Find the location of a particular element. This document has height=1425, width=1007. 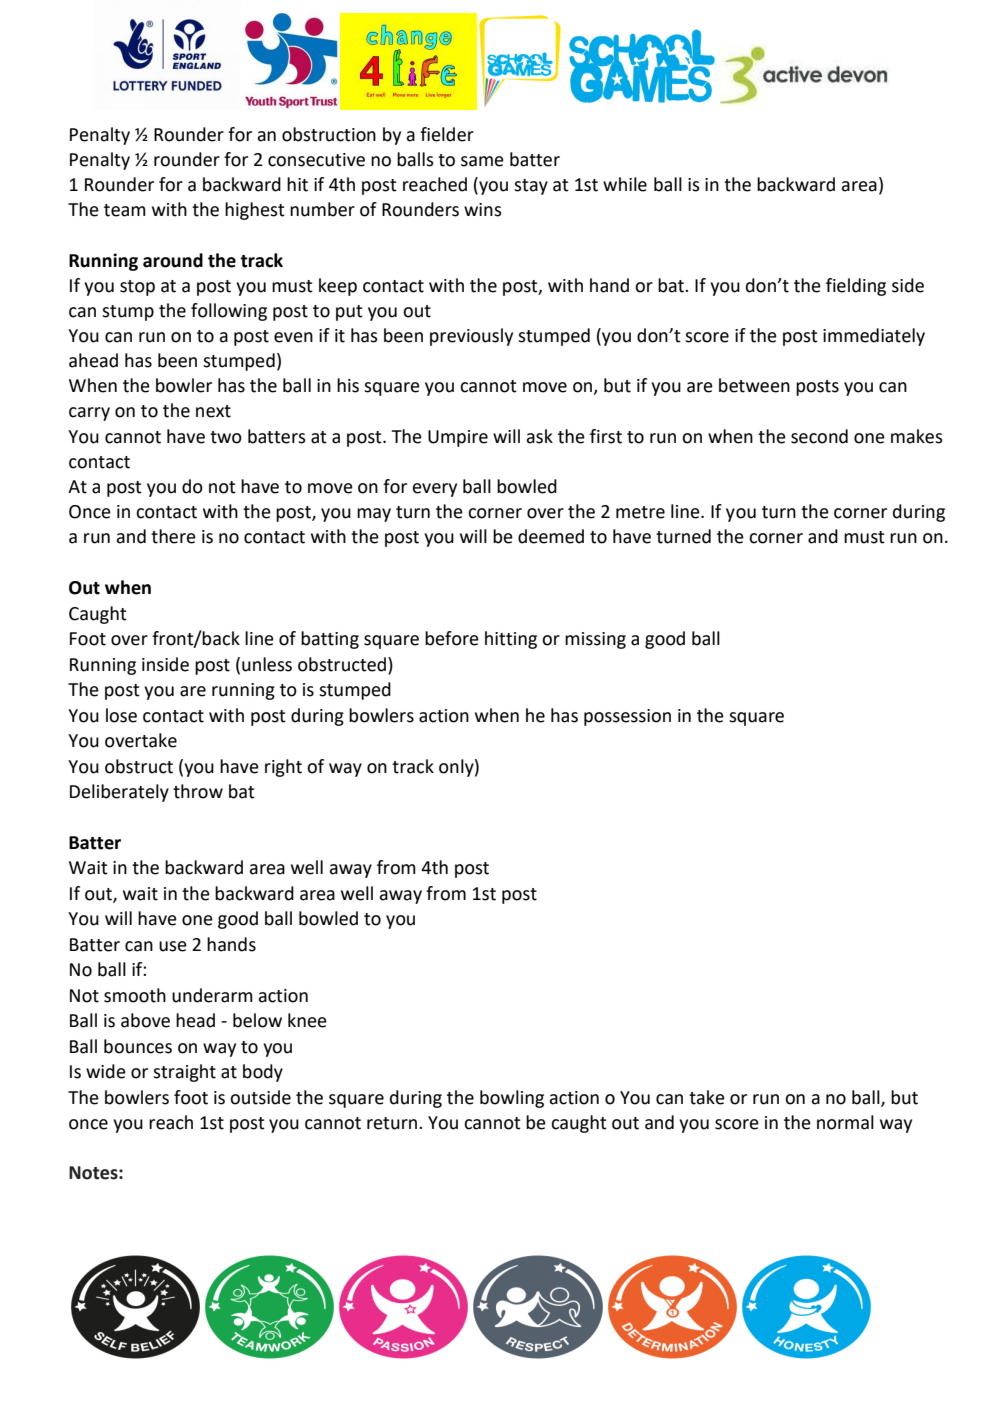

while is located at coordinates (625, 184).
